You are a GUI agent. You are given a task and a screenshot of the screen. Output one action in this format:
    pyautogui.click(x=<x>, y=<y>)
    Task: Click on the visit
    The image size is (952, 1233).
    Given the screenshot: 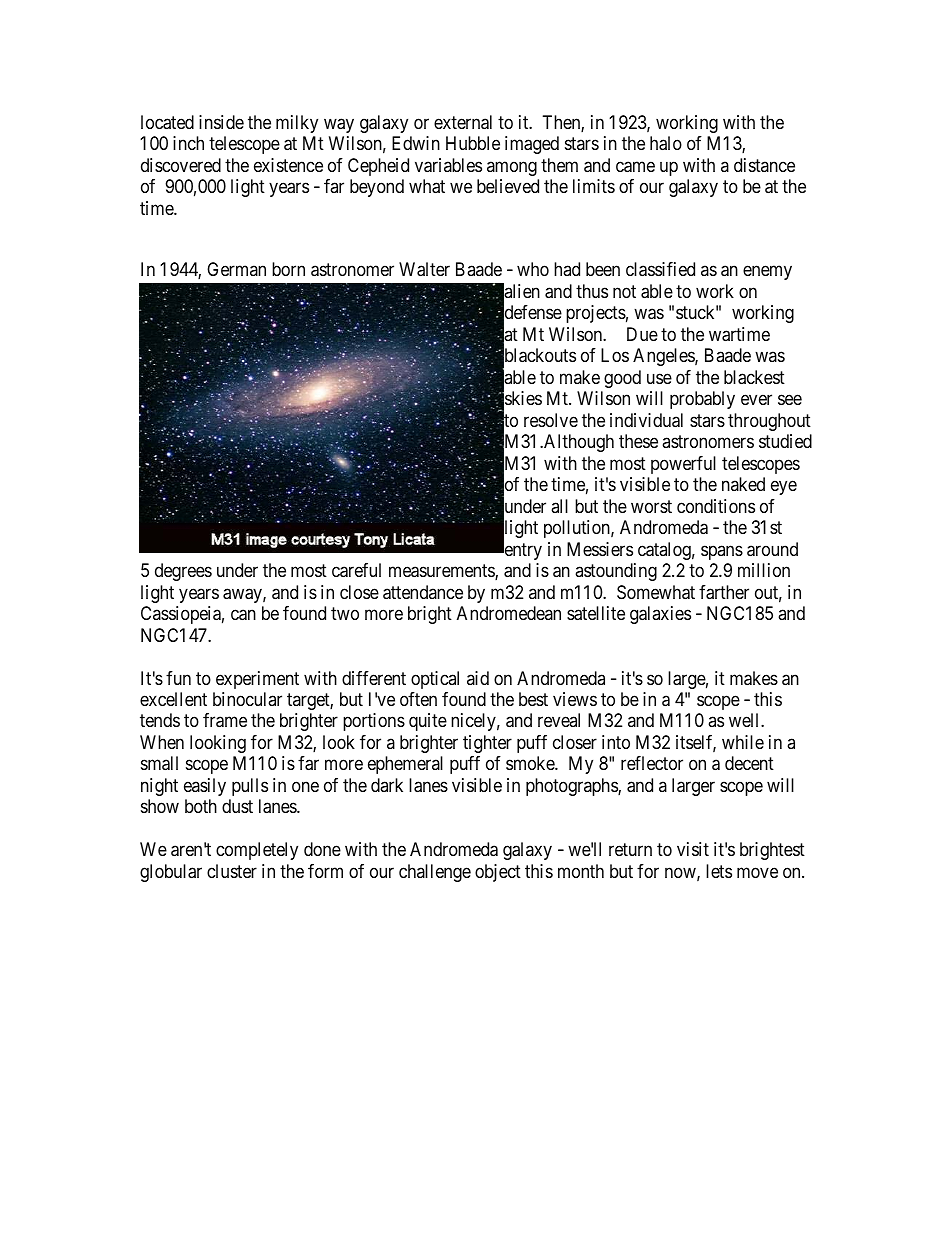 What is the action you would take?
    pyautogui.click(x=693, y=849)
